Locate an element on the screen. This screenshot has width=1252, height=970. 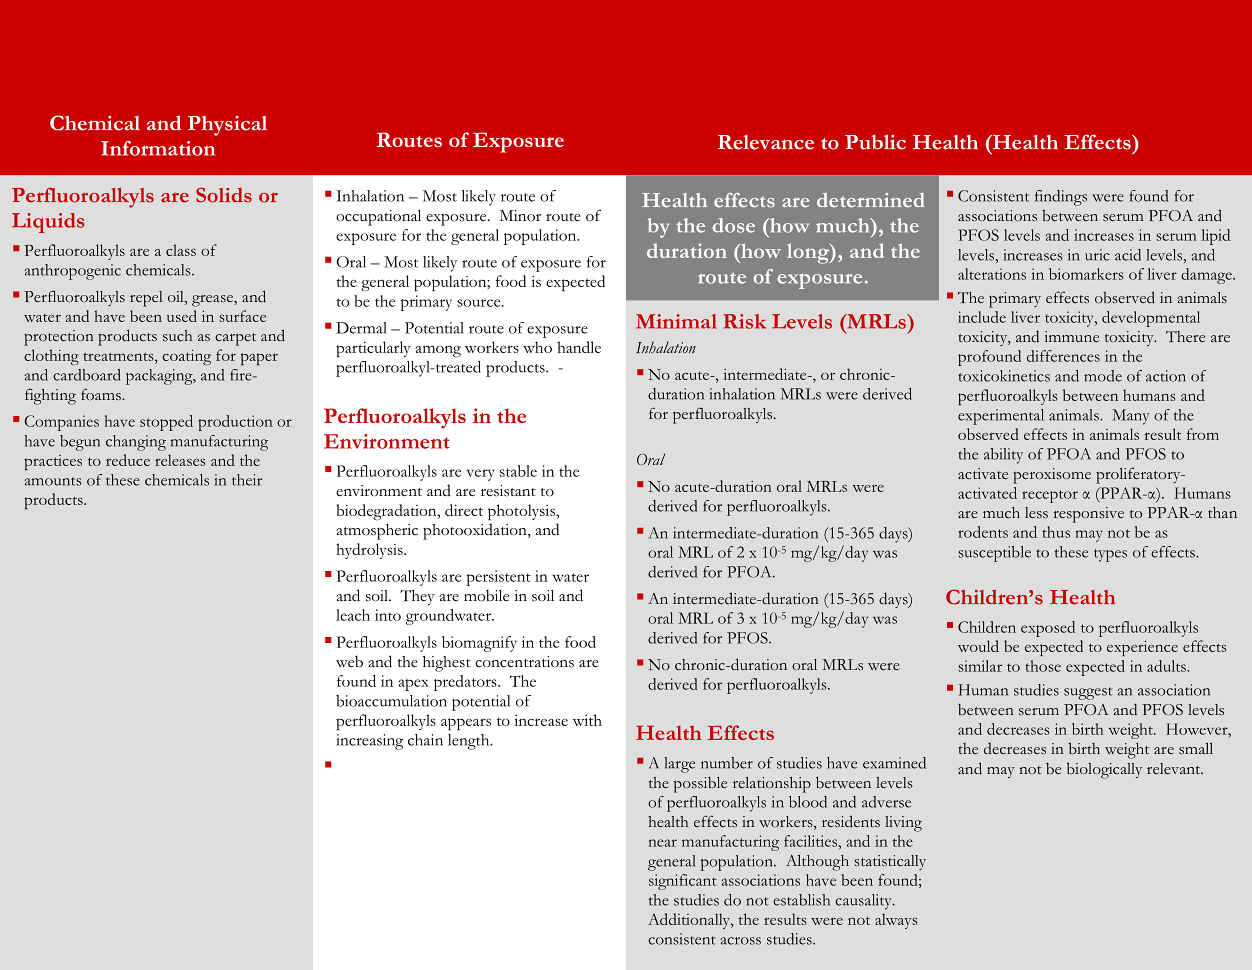
photolysis is located at coordinates (522, 512).
